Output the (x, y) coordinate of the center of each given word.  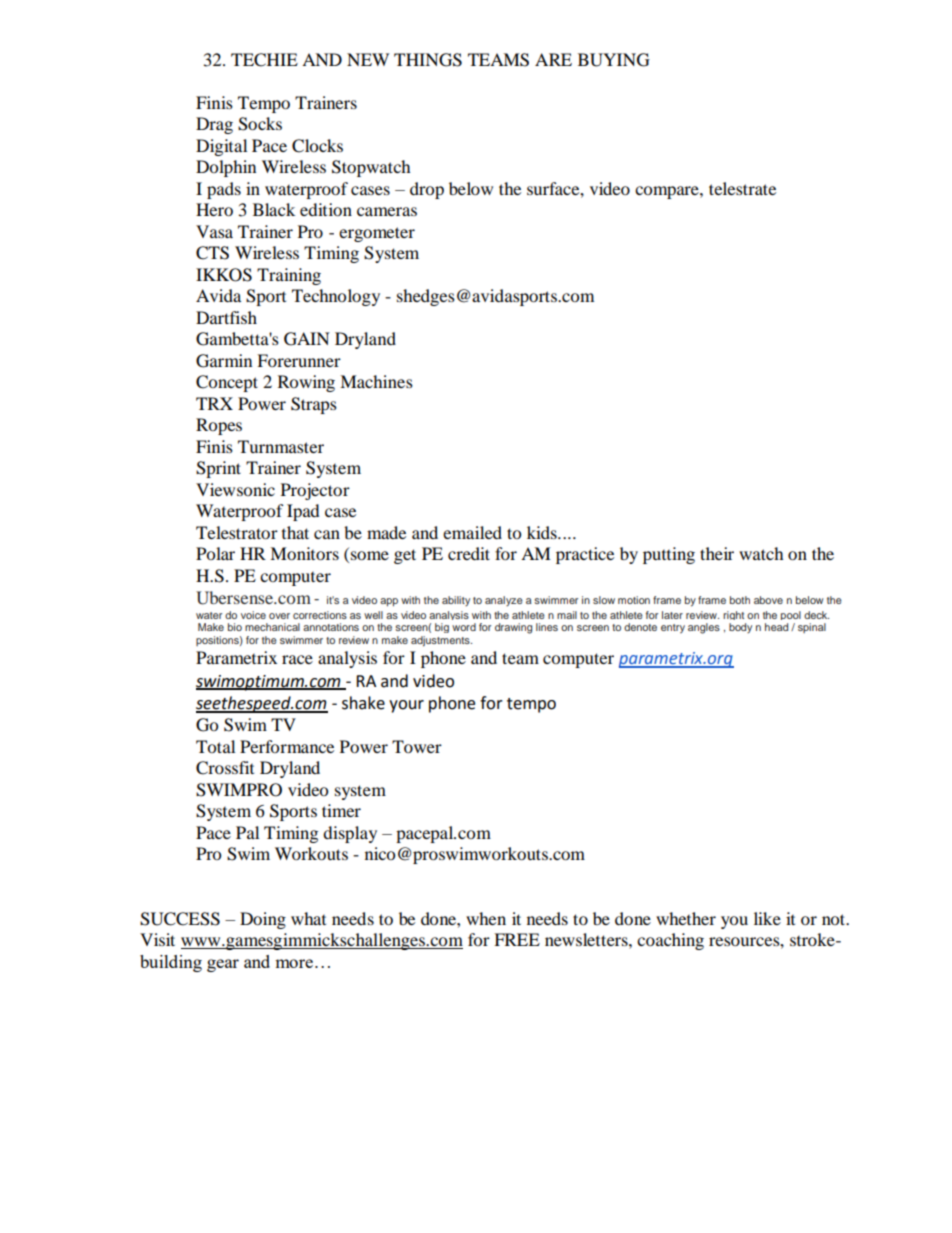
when (486, 918)
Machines (376, 381)
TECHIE (264, 60)
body (740, 628)
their (717, 553)
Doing (263, 920)
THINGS (428, 60)
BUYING (614, 60)
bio (235, 627)
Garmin (224, 361)
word (464, 627)
